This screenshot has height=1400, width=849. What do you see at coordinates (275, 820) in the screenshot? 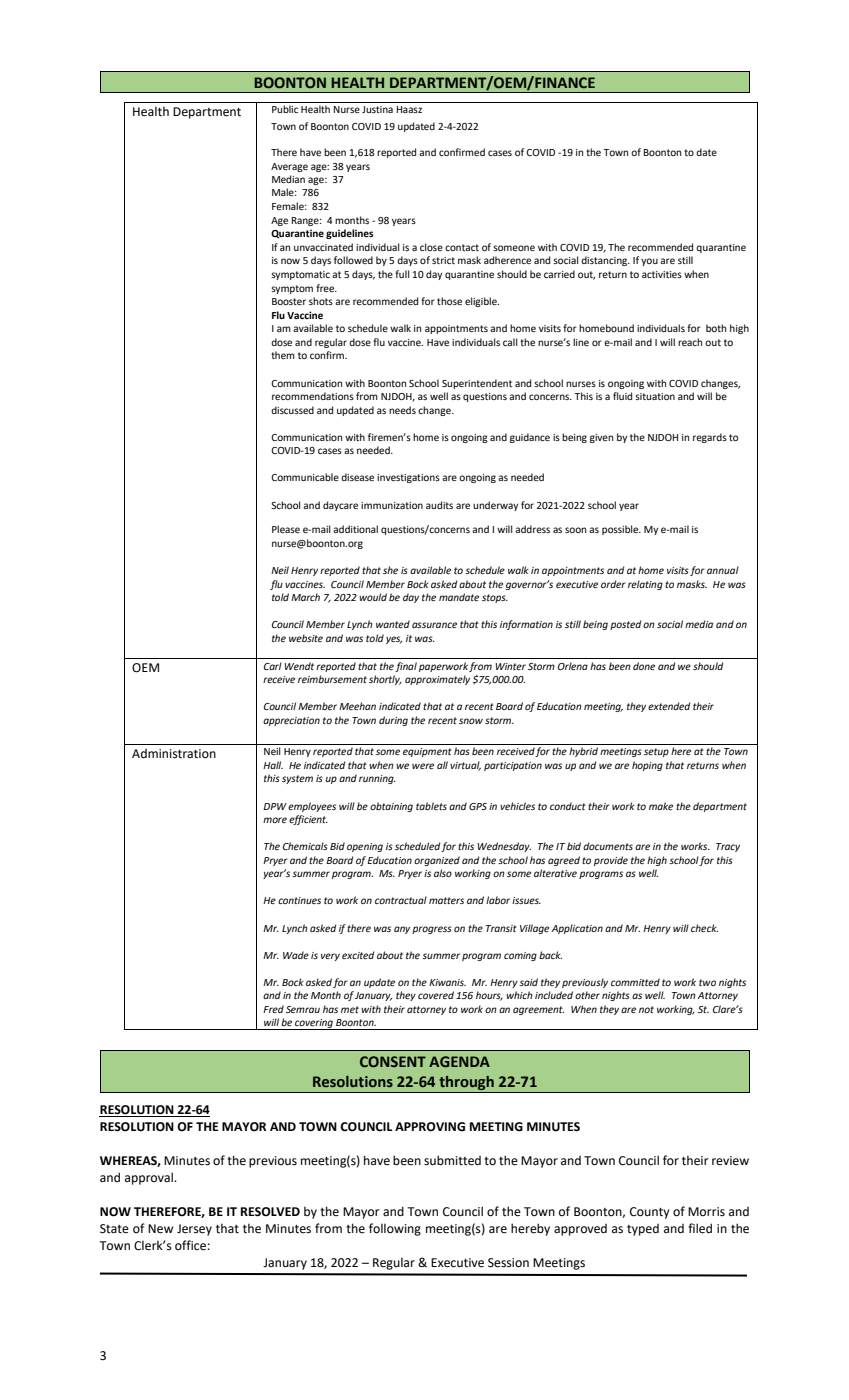
I see `more` at bounding box center [275, 820].
